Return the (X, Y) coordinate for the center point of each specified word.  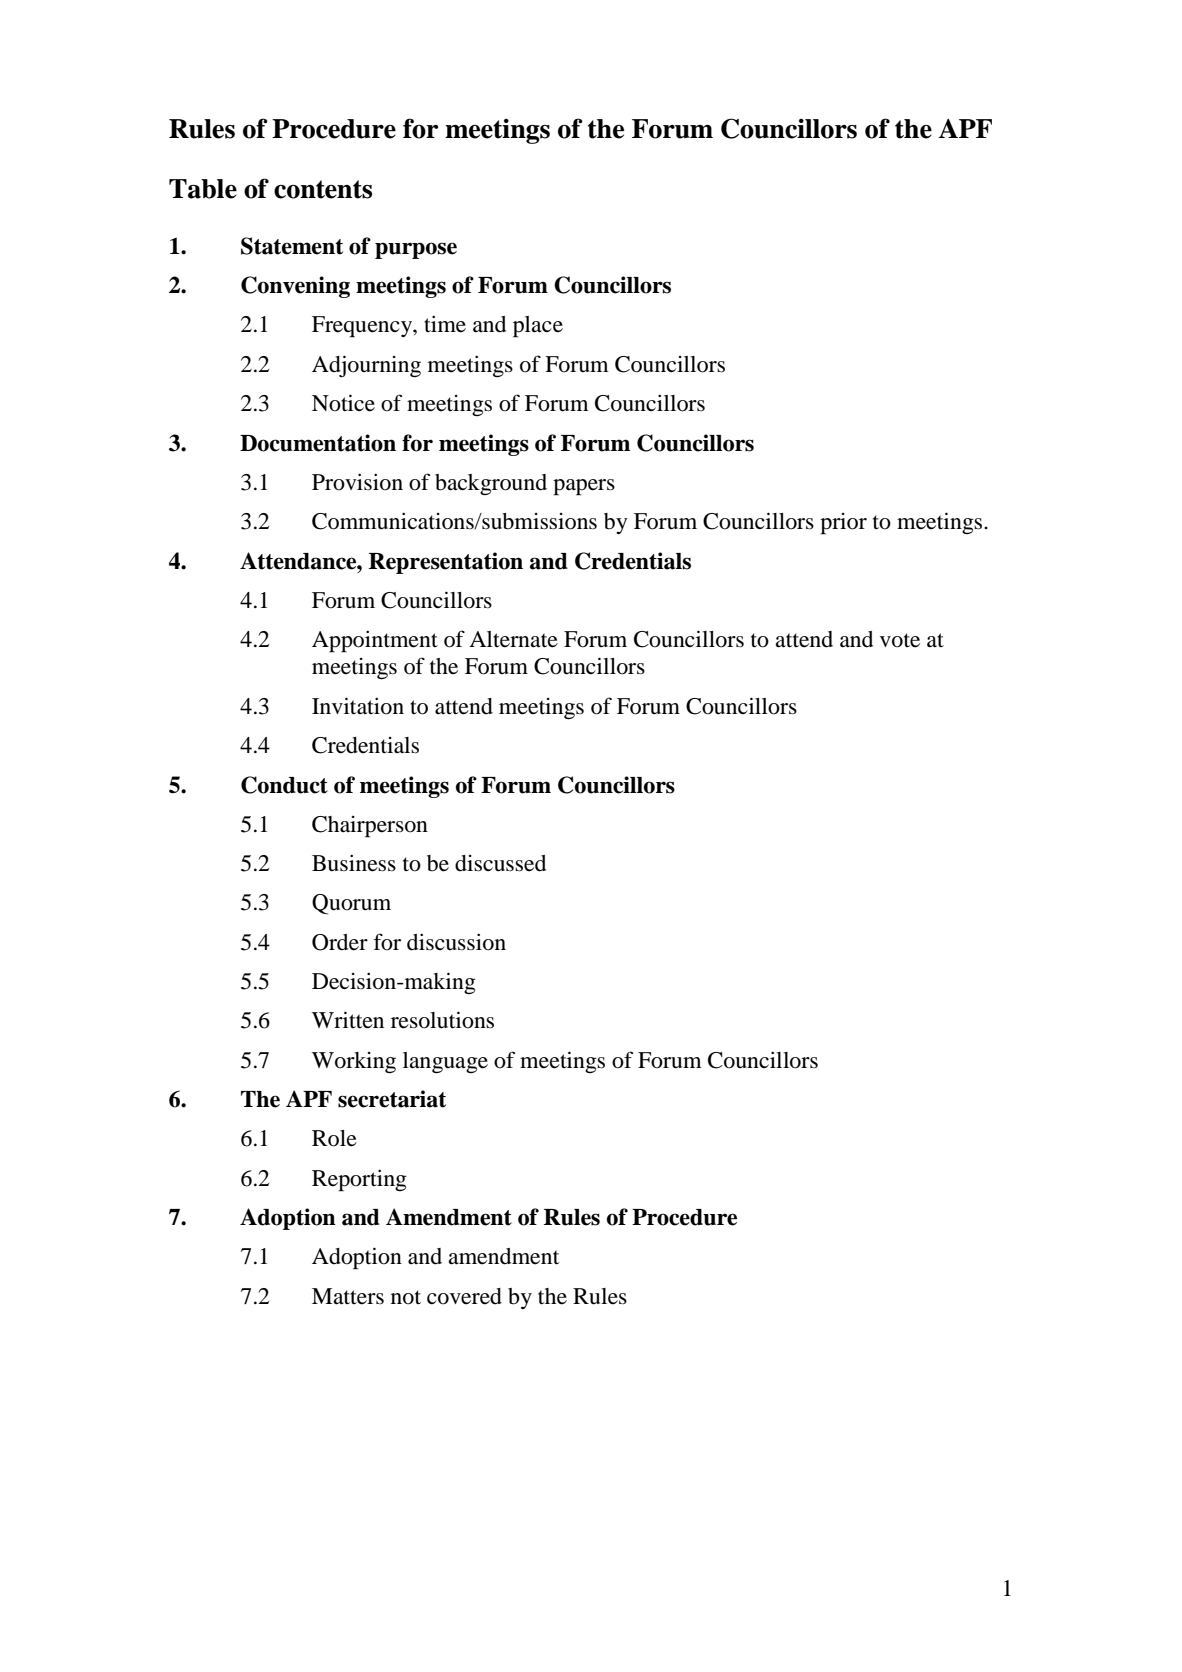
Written (348, 1020)
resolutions (442, 1020)
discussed (500, 863)
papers (584, 487)
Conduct (284, 785)
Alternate (513, 639)
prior (843, 524)
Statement (292, 246)
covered (464, 1296)
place (538, 327)
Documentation (318, 443)
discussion (456, 942)
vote (900, 640)
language (445, 1063)
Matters (348, 1296)
